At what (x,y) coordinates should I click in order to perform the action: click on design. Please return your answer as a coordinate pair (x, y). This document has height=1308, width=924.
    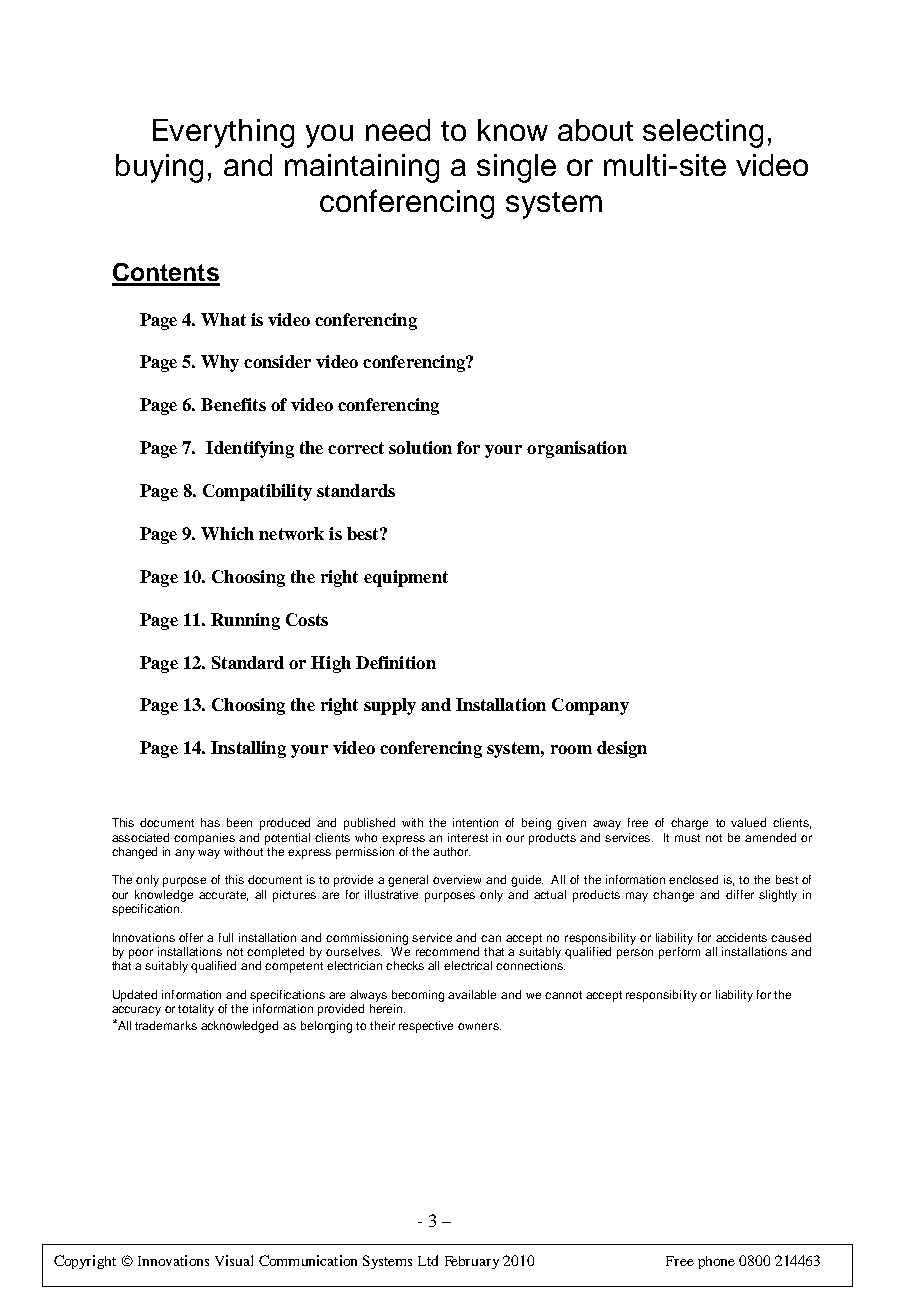
    Looking at the image, I should click on (622, 749).
